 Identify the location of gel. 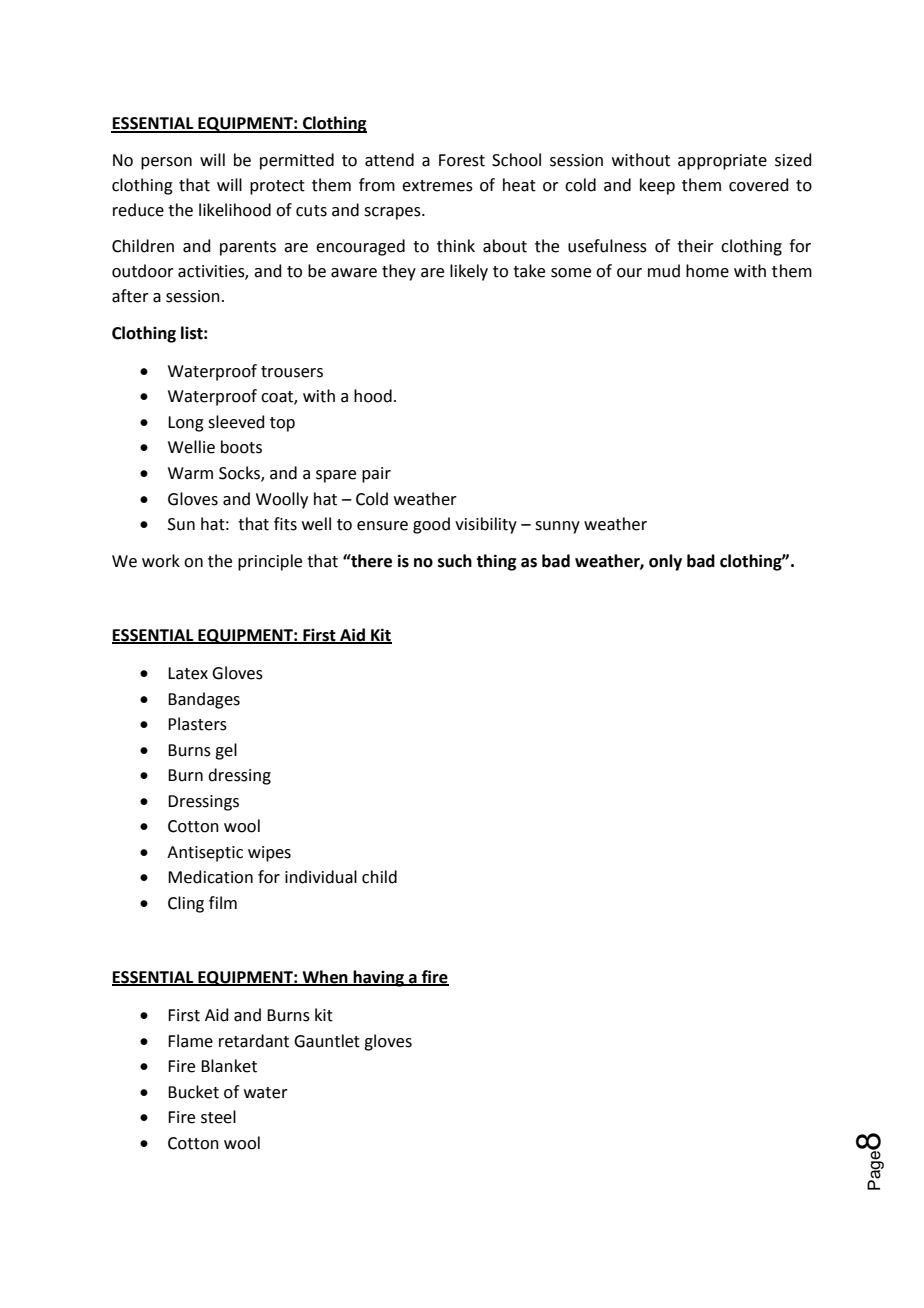
(226, 751).
